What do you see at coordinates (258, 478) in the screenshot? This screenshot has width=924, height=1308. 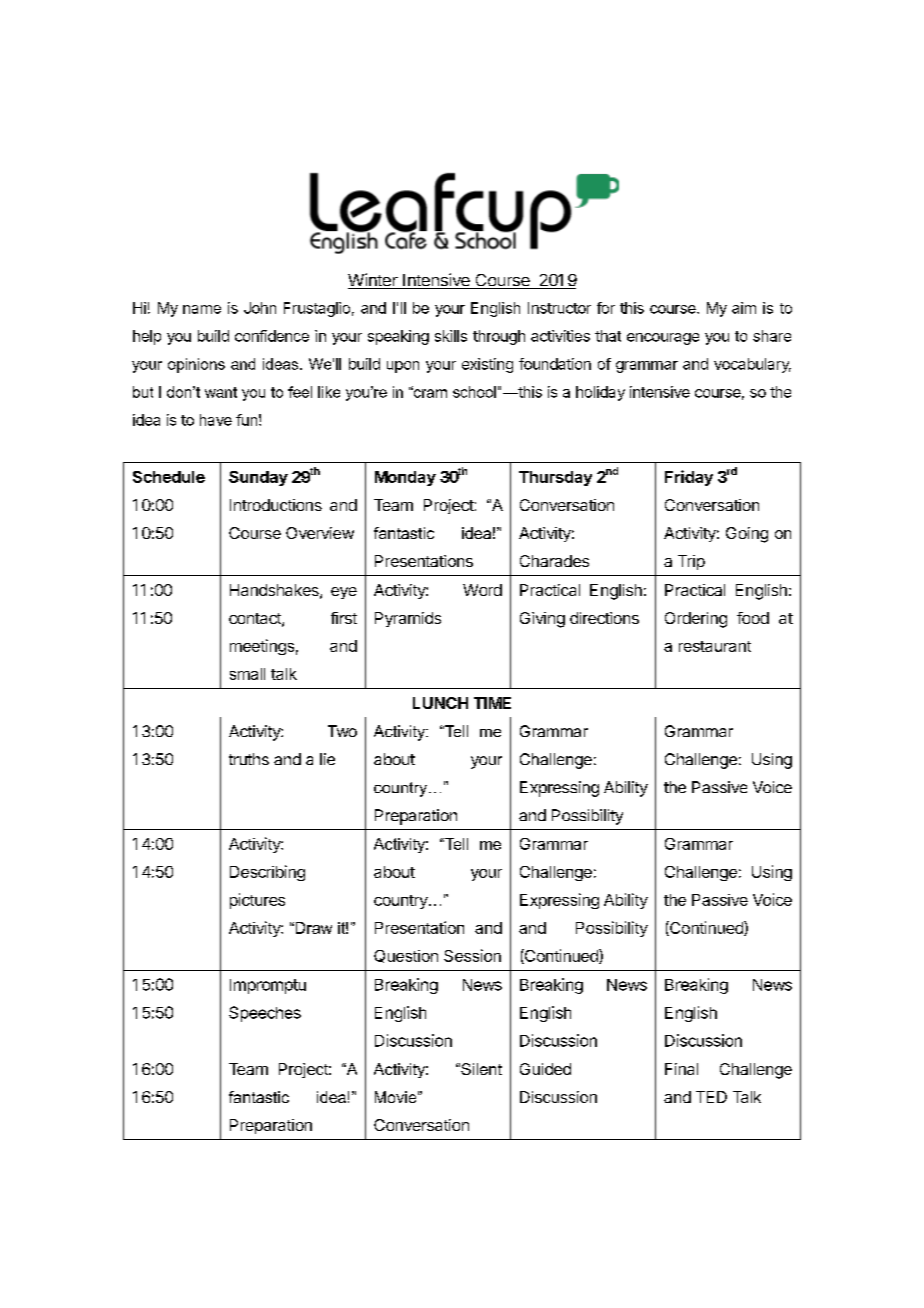 I see `Sunday` at bounding box center [258, 478].
